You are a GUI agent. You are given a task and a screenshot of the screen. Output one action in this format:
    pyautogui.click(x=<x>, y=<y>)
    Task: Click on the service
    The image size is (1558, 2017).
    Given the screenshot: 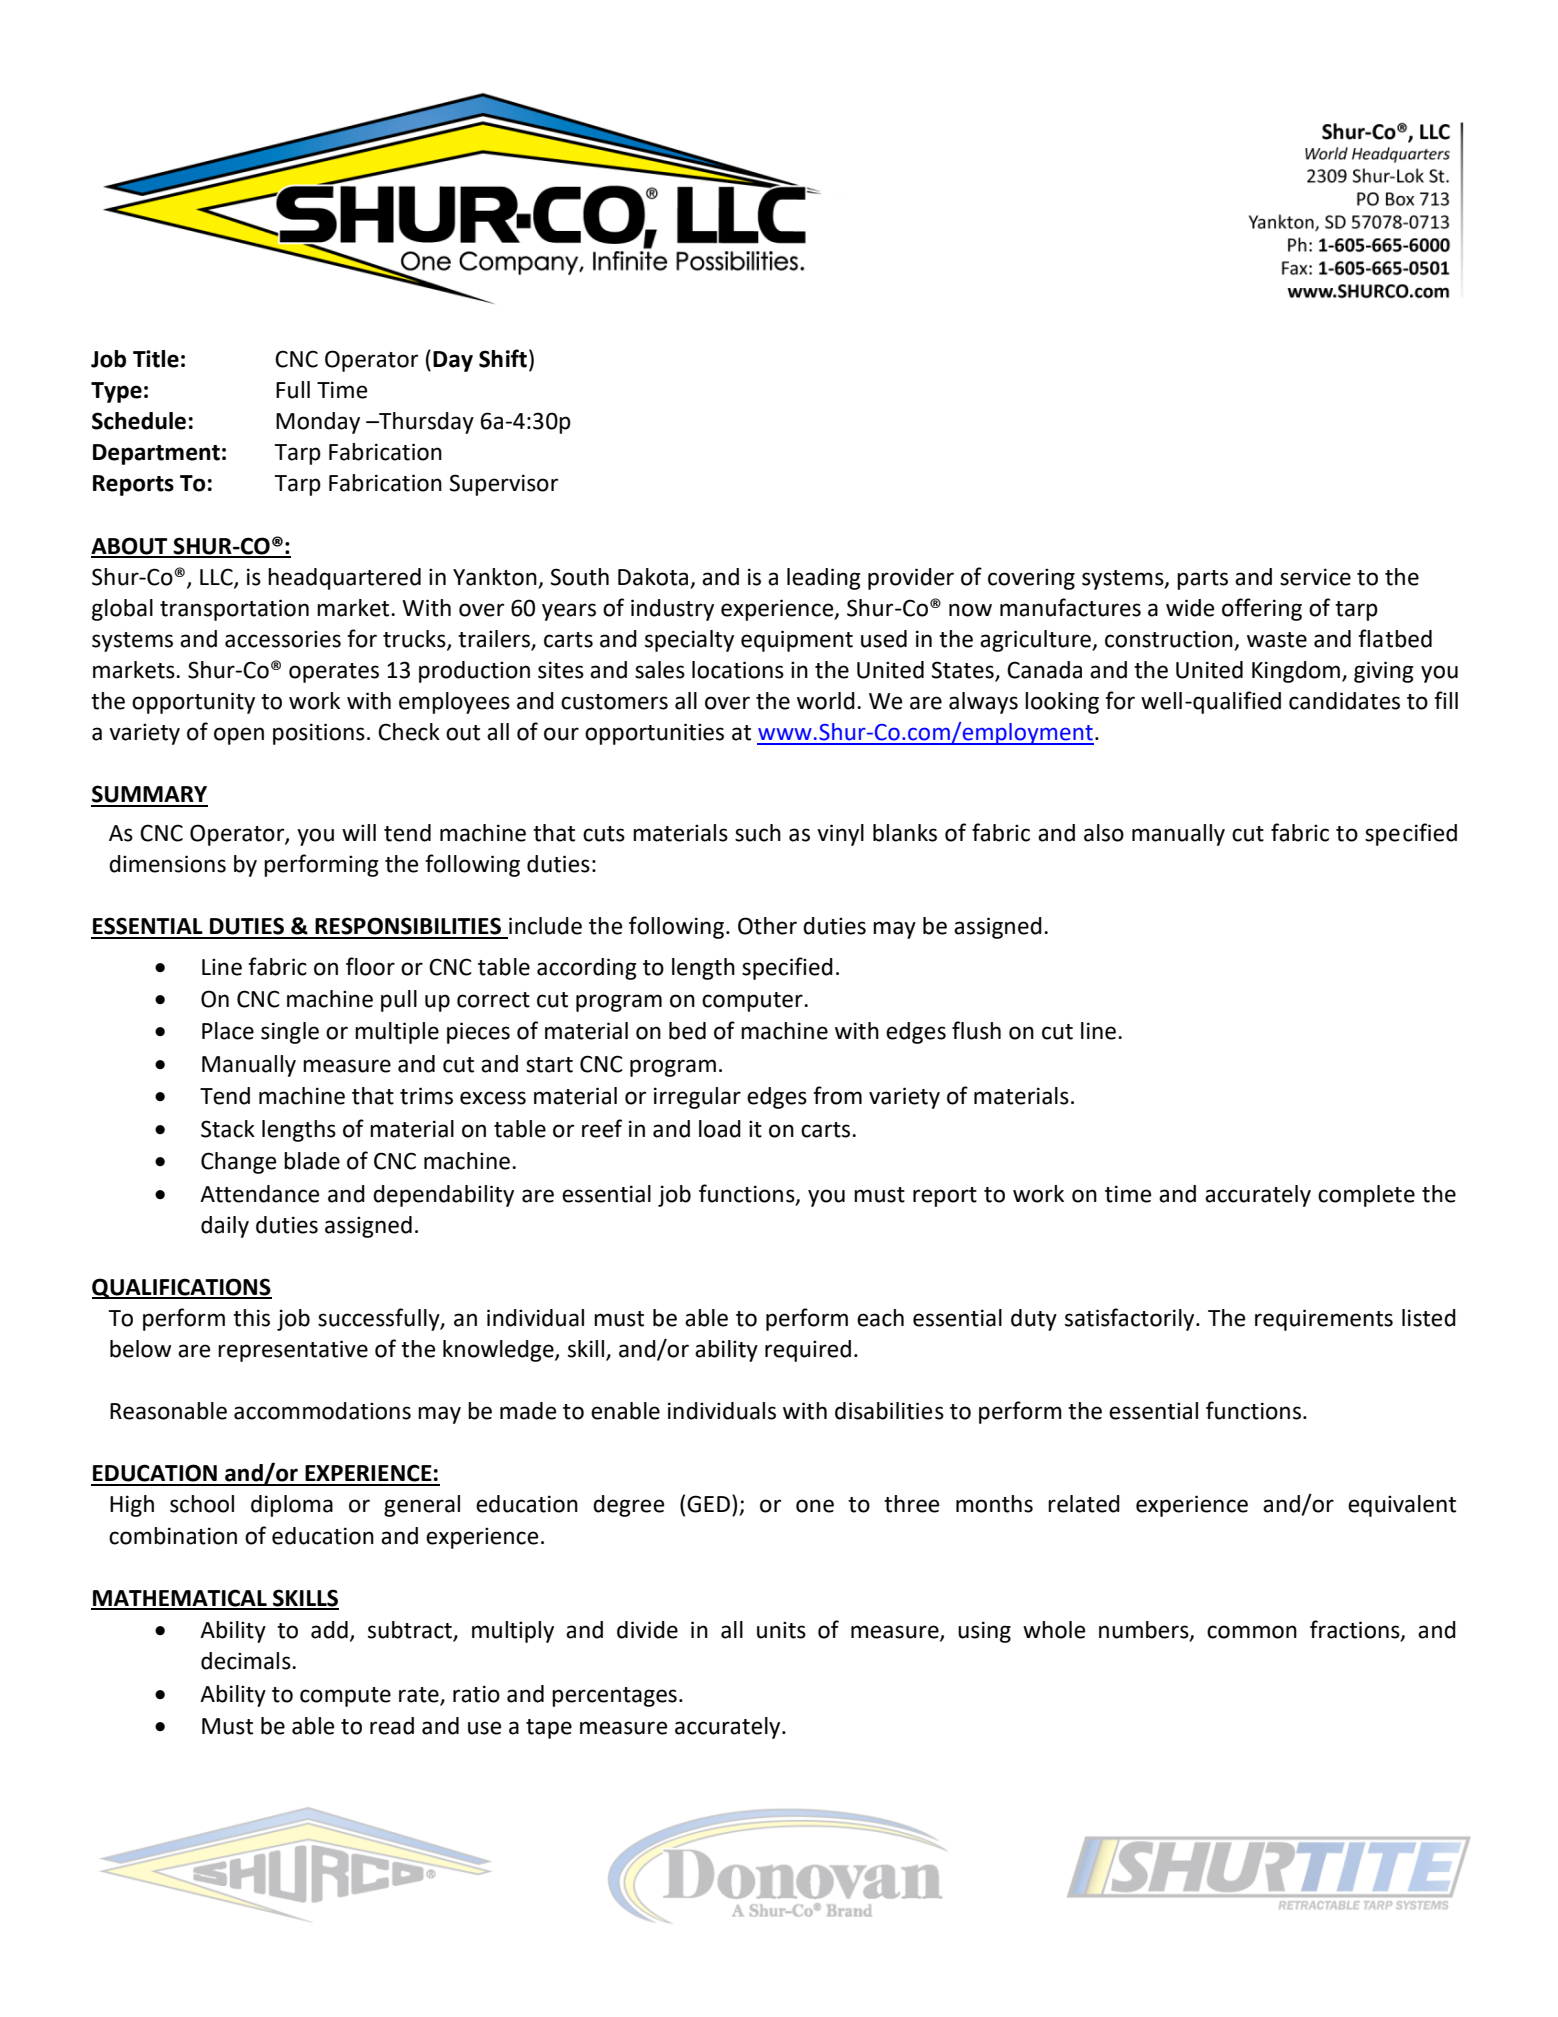 What is the action you would take?
    pyautogui.click(x=1315, y=577)
